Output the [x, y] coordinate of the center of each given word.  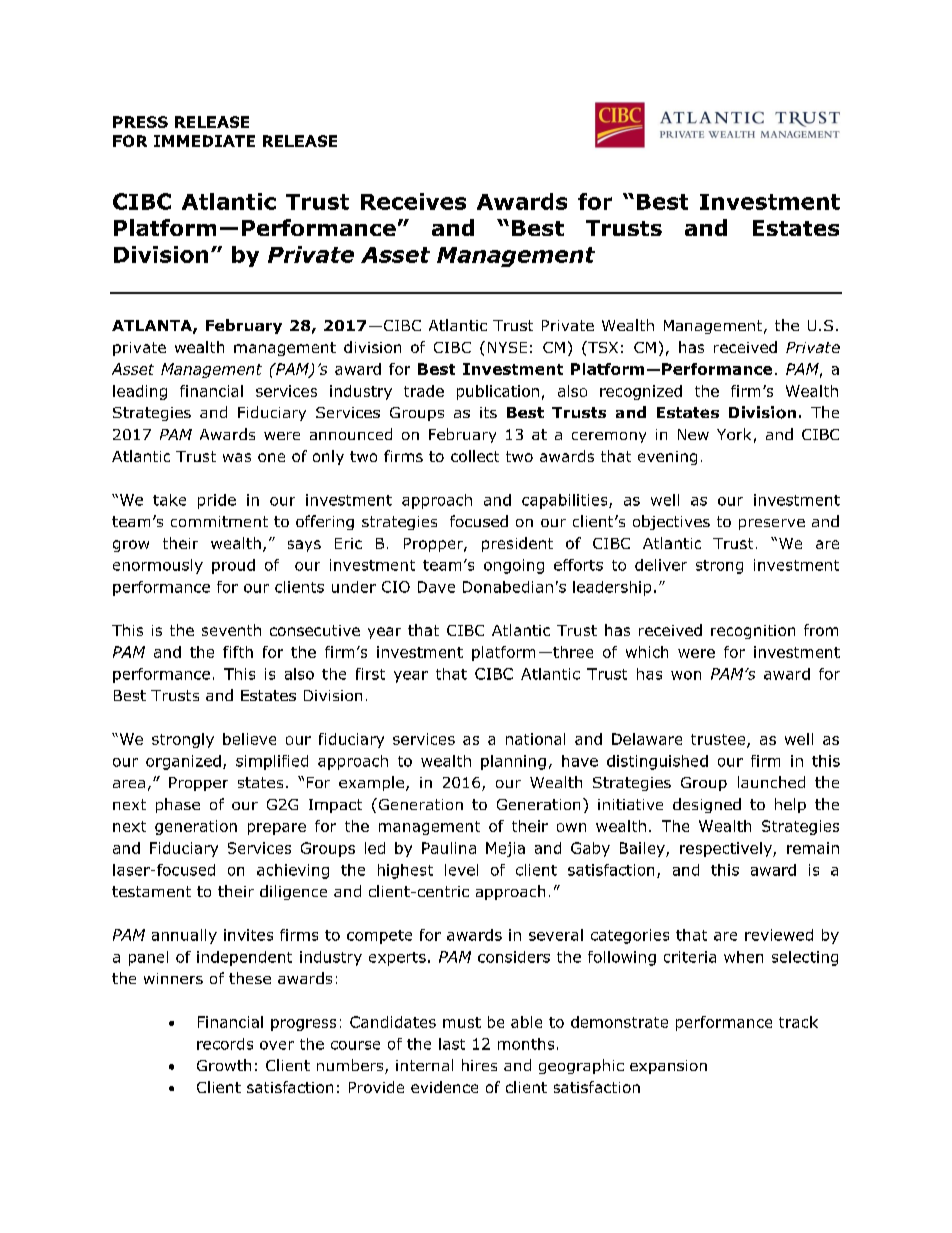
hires [479, 1065]
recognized [641, 392]
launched [771, 782]
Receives [413, 201]
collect [475, 456]
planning [513, 762]
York [734, 434]
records [225, 1044]
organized [183, 762]
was [237, 457]
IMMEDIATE [204, 141]
